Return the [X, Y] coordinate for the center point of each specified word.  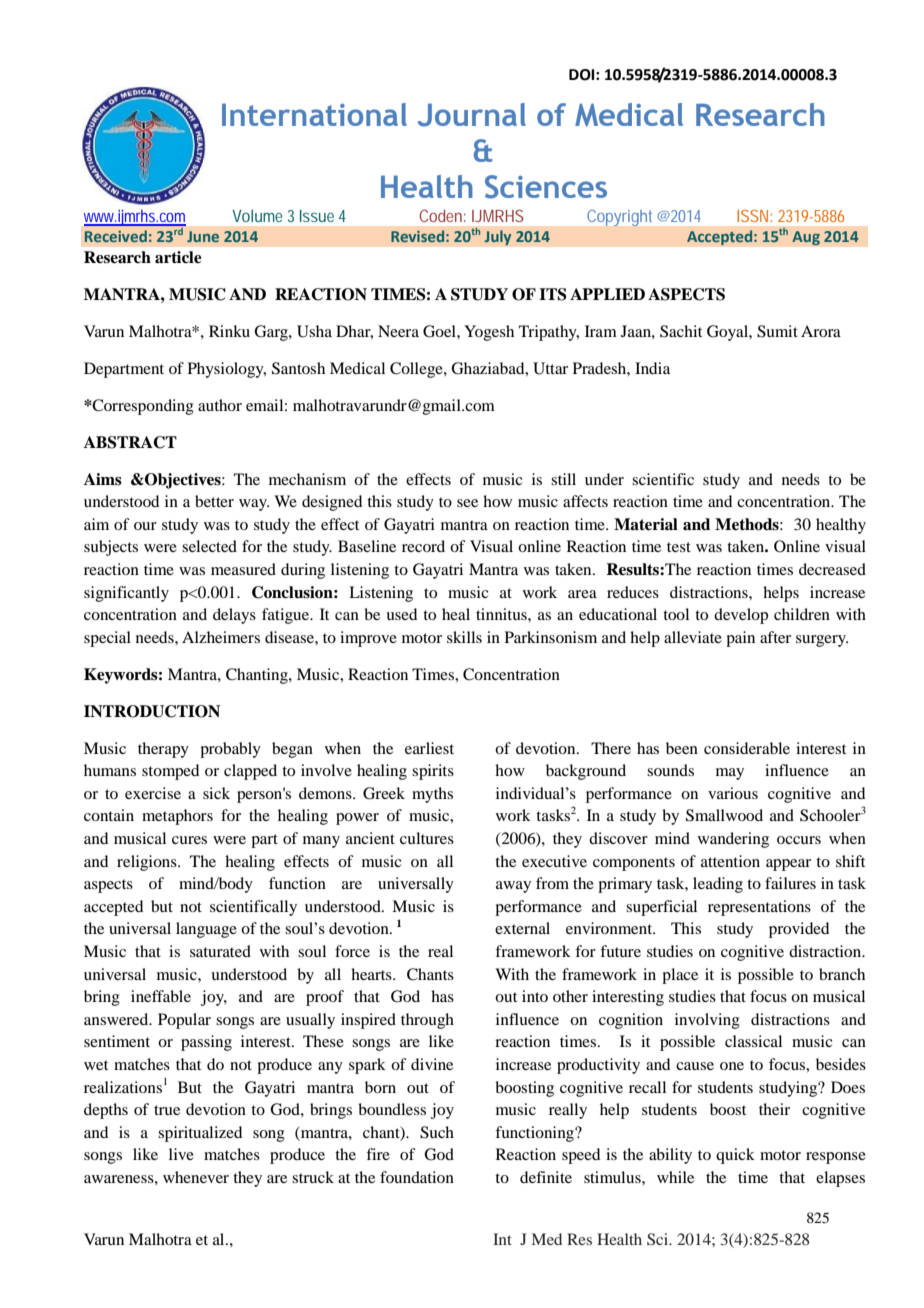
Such [437, 1132]
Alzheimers [221, 637]
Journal [472, 115]
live [181, 1154]
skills [464, 637]
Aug [806, 238]
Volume [257, 215]
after [775, 637]
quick [735, 1156]
